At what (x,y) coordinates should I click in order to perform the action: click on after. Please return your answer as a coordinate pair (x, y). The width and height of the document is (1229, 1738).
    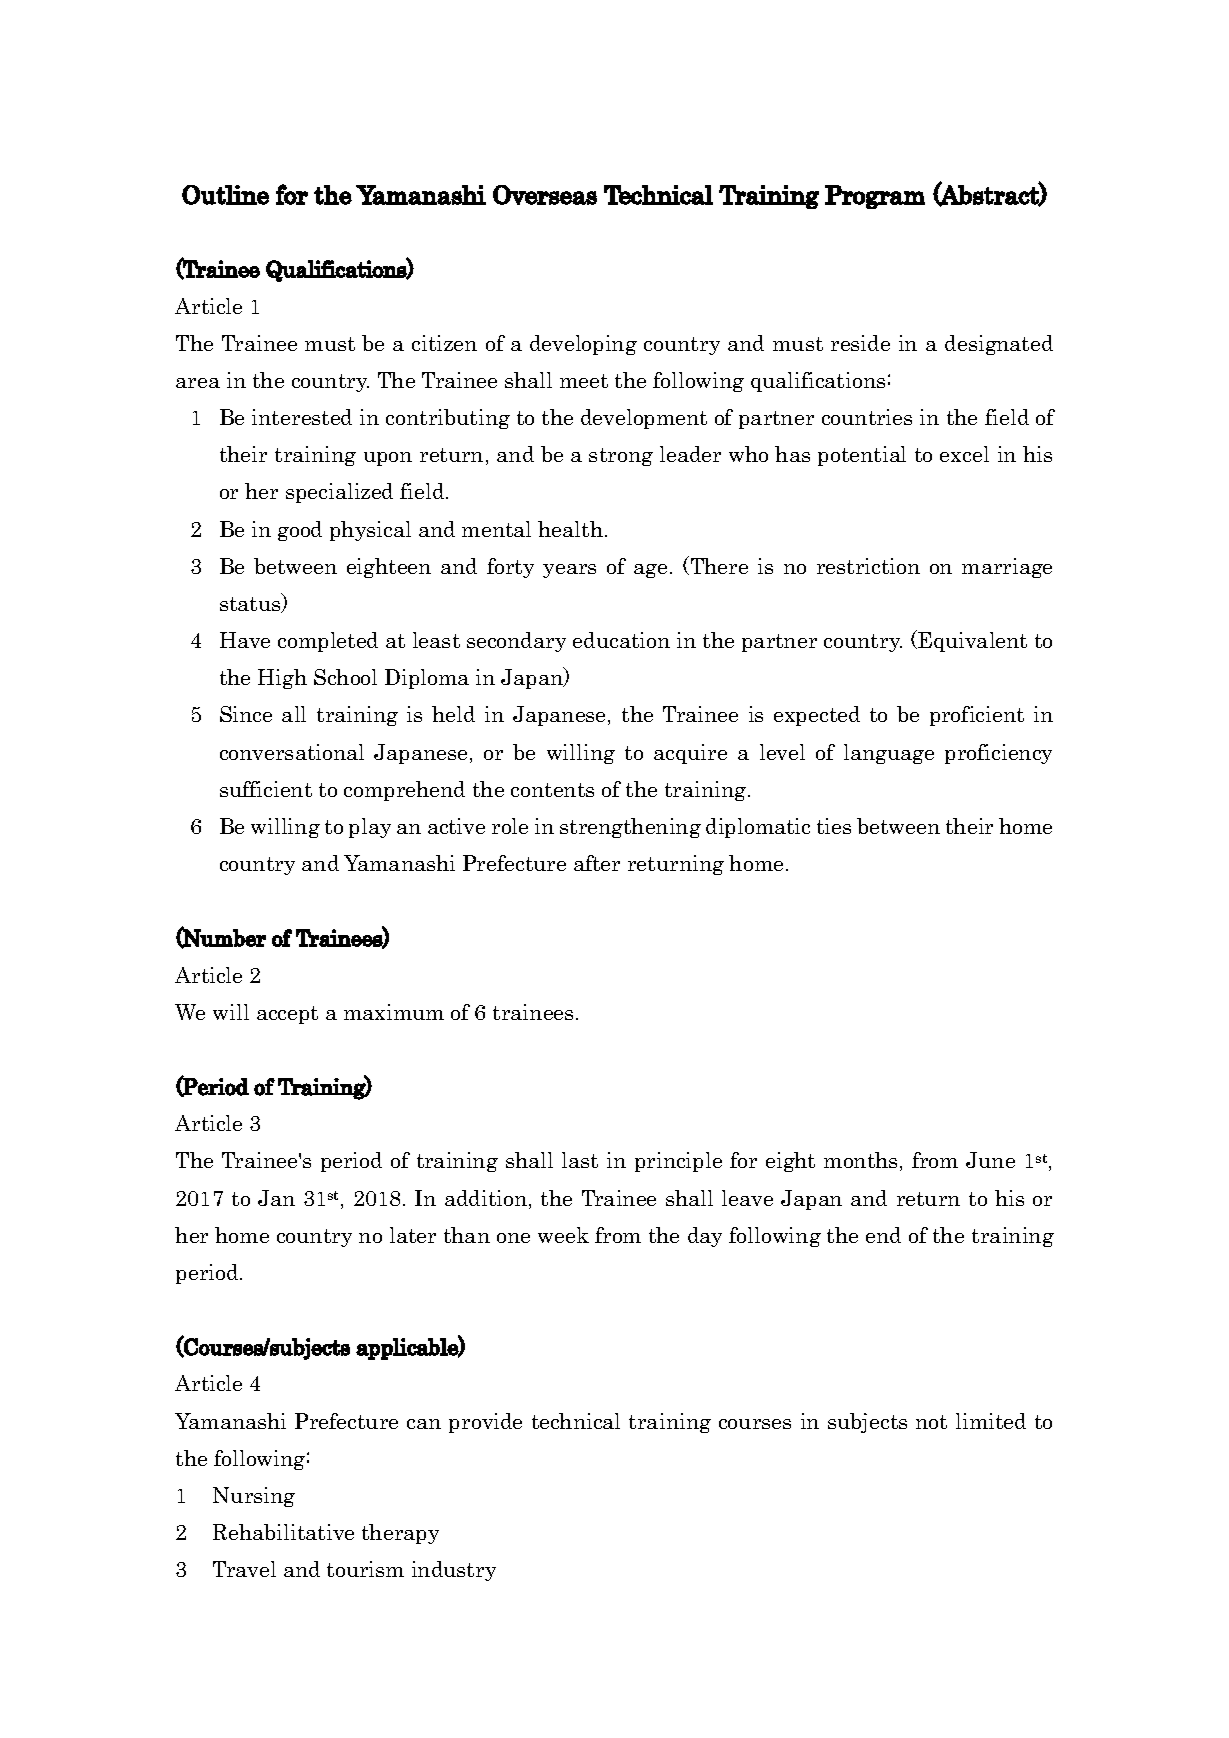
    Looking at the image, I should click on (597, 863).
